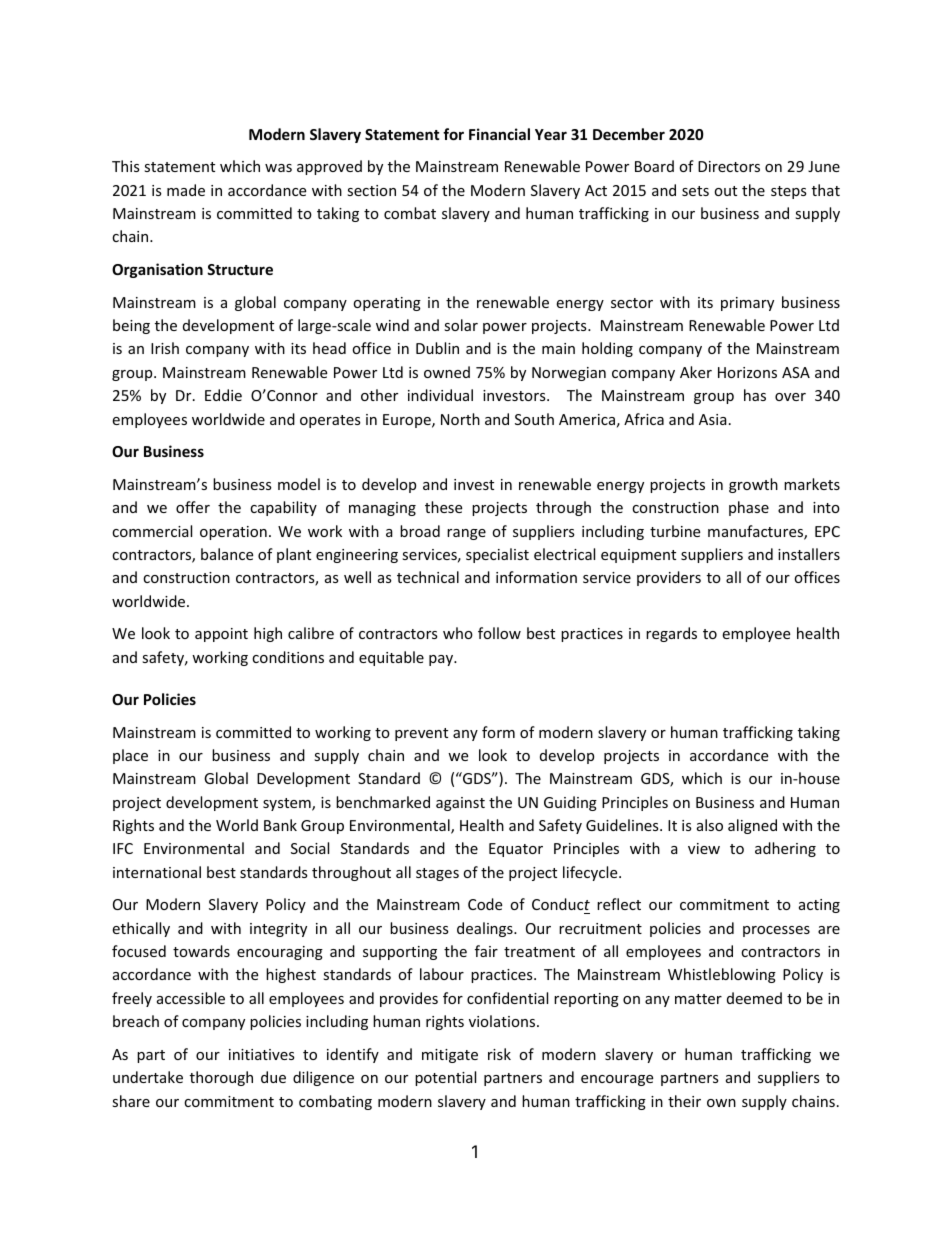  Describe the element at coordinates (130, 756) in the document. I see `place` at that location.
